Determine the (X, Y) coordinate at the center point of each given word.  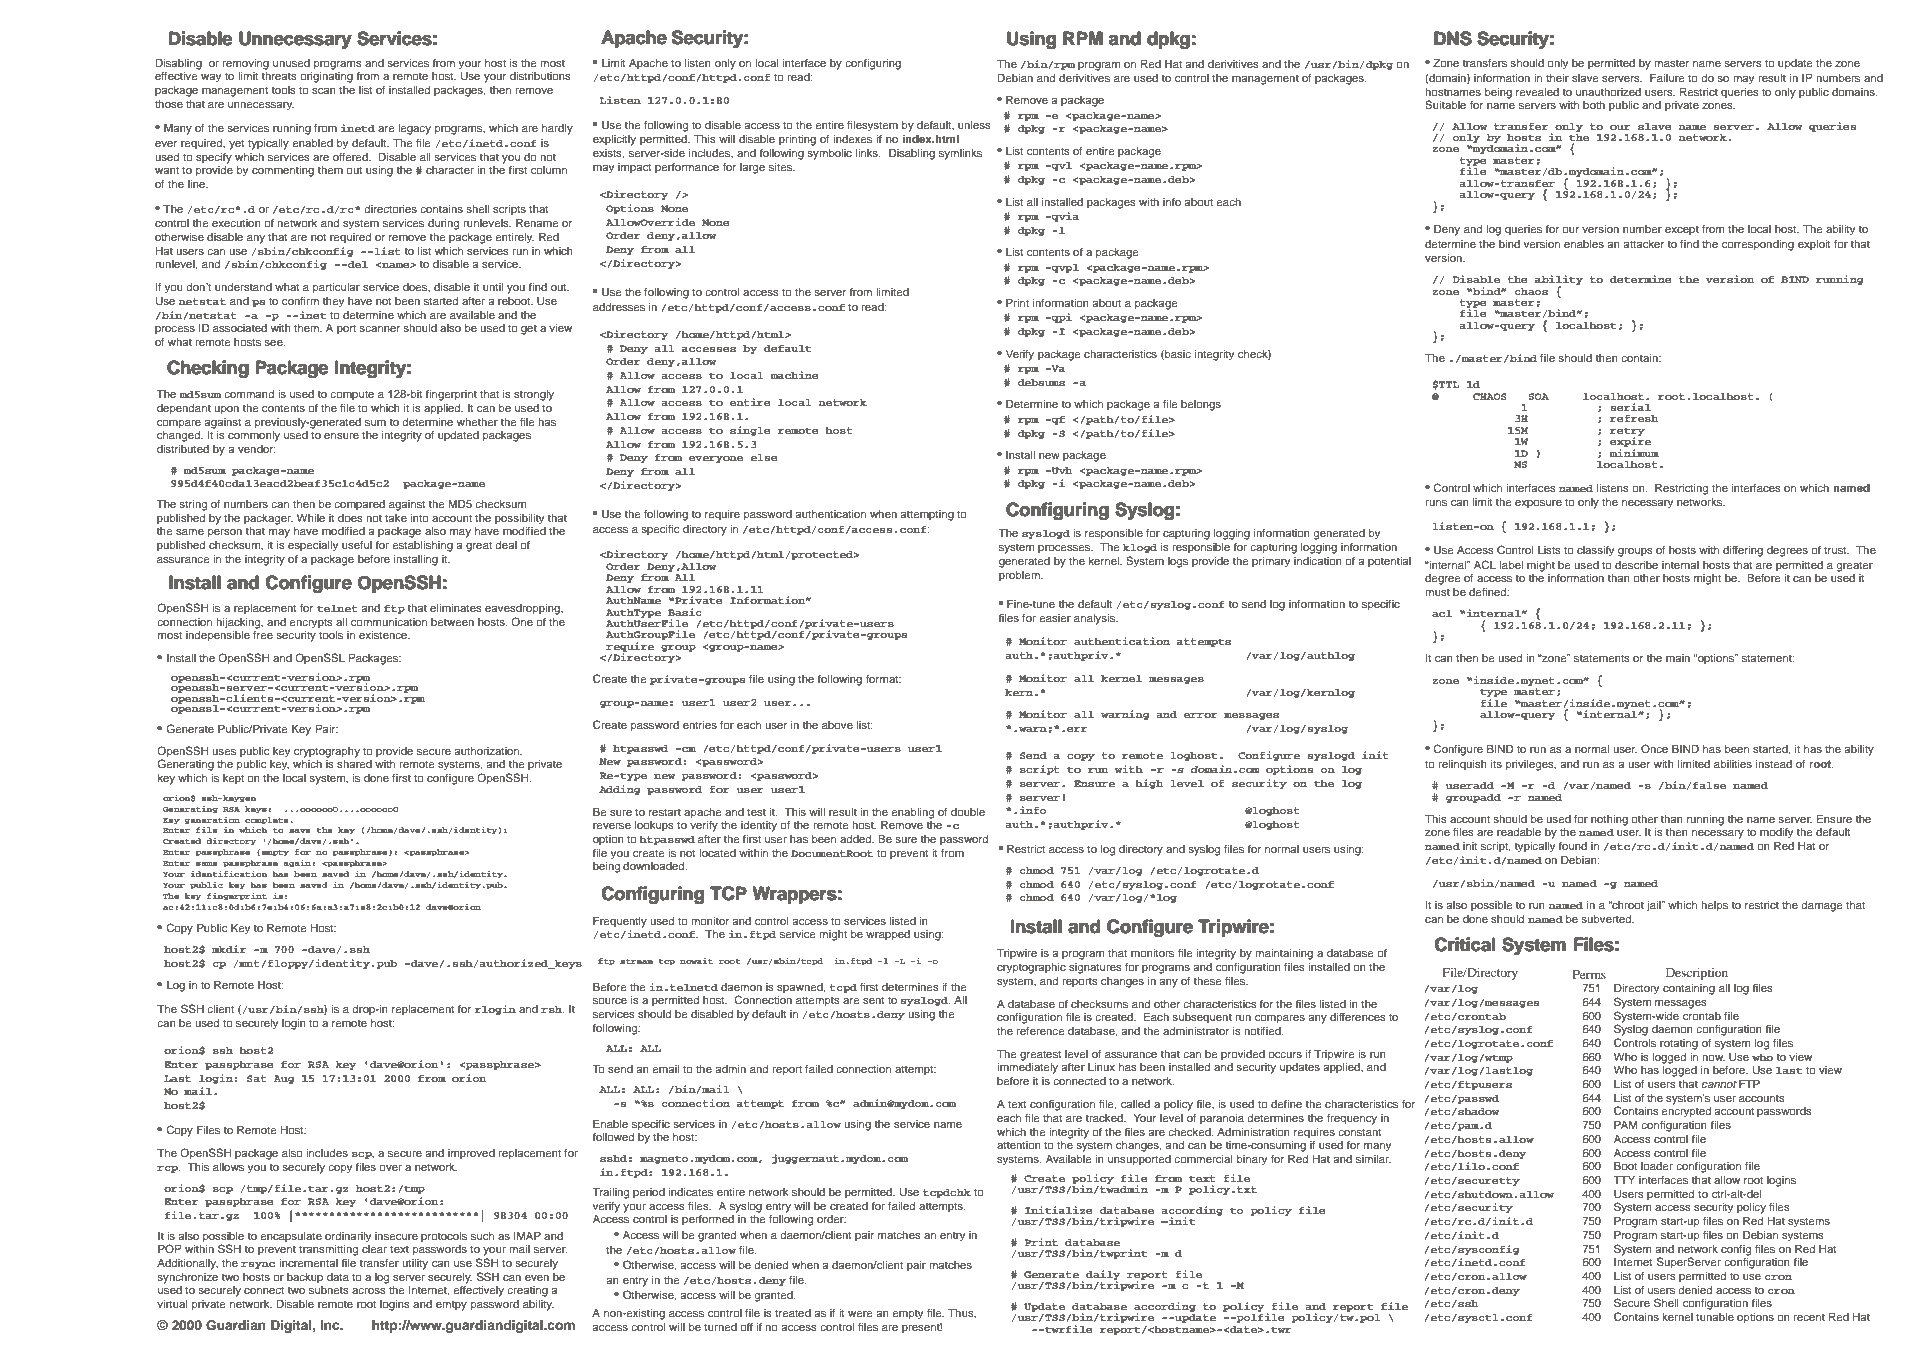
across (369, 1291)
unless (974, 125)
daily (1103, 1276)
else (764, 457)
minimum (1634, 453)
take (396, 518)
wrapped (888, 935)
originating (326, 77)
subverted (1607, 919)
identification (229, 874)
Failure (1667, 77)
